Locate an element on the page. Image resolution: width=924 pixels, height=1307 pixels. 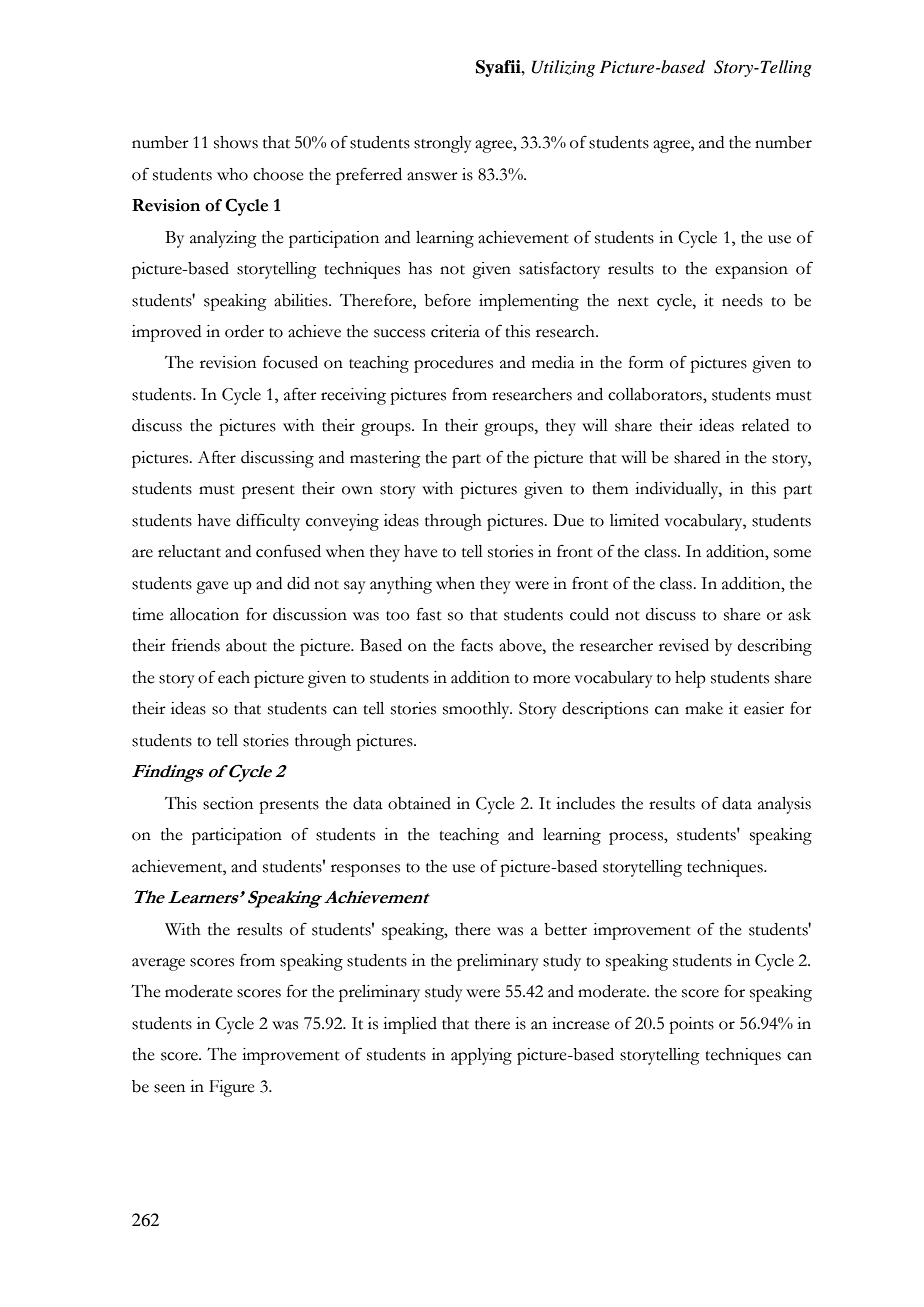
obtained is located at coordinates (419, 803).
